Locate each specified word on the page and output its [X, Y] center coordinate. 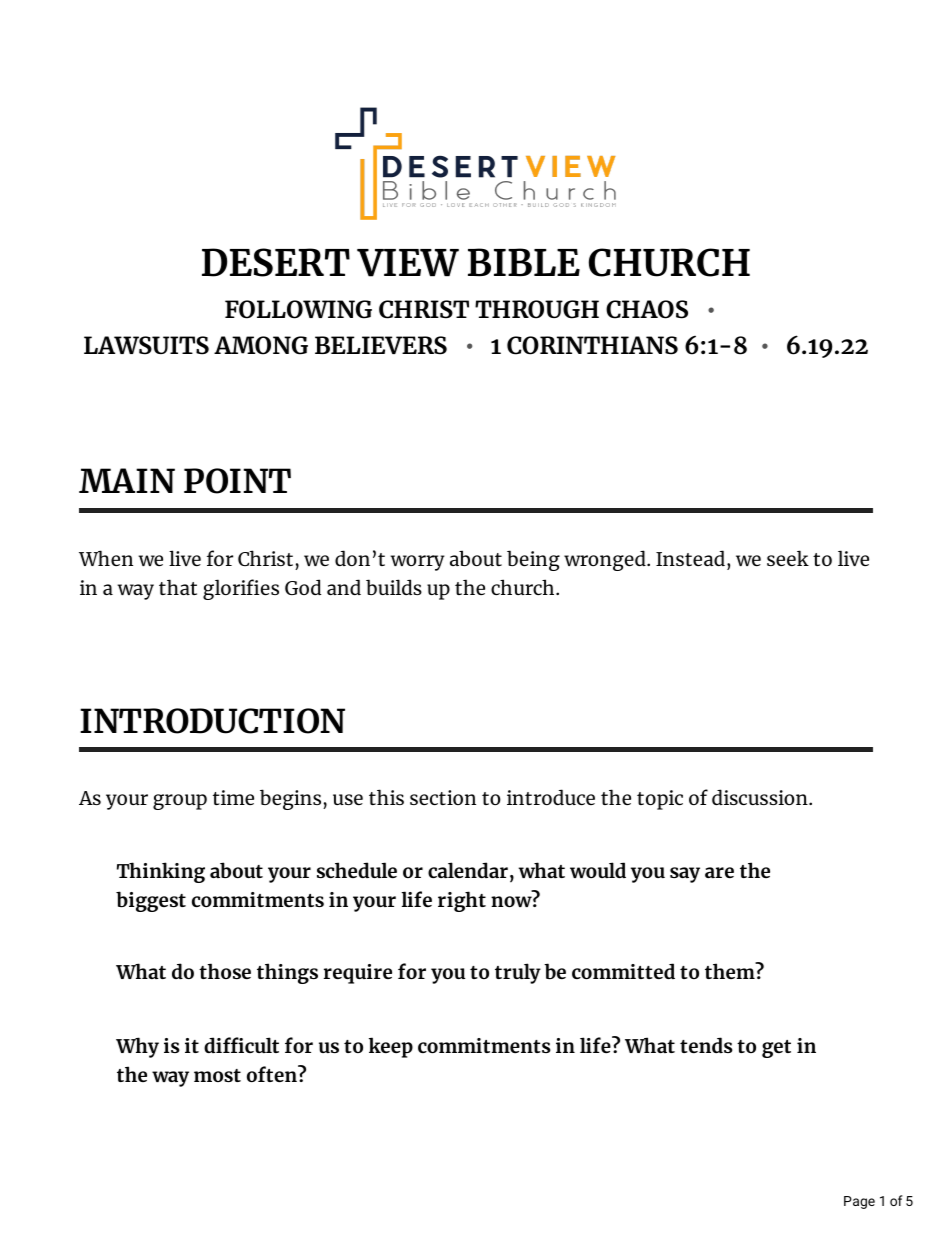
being [533, 560]
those [225, 971]
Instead [690, 558]
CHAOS [647, 309]
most [217, 1075]
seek [788, 558]
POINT [237, 481]
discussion [761, 797]
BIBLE [524, 262]
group [180, 802]
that [178, 587]
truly [518, 973]
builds [394, 587]
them [731, 970]
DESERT [276, 262]
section [443, 797]
